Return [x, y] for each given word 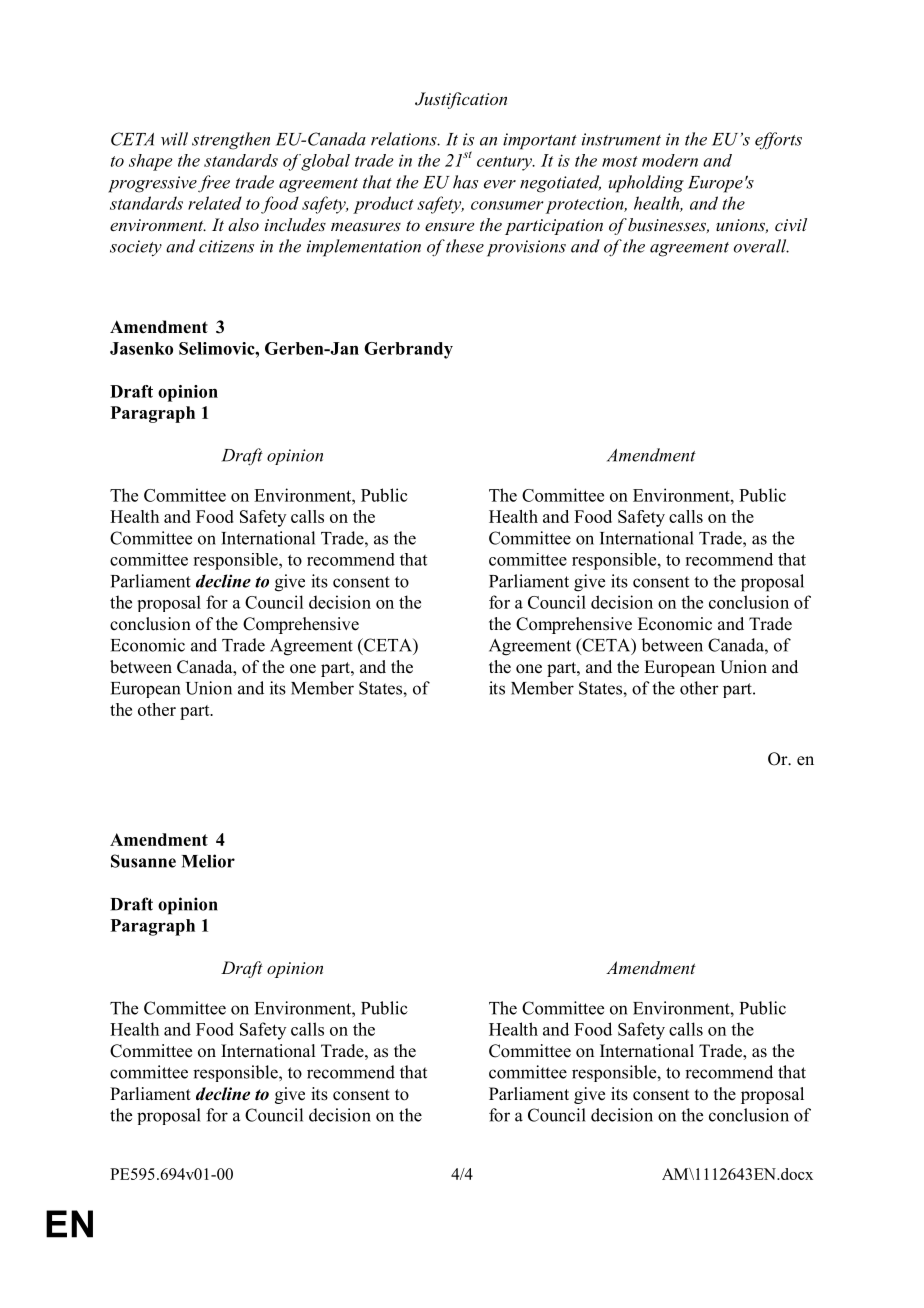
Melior [208, 861]
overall [761, 246]
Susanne [143, 861]
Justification [461, 100]
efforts [778, 141]
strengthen [231, 141]
